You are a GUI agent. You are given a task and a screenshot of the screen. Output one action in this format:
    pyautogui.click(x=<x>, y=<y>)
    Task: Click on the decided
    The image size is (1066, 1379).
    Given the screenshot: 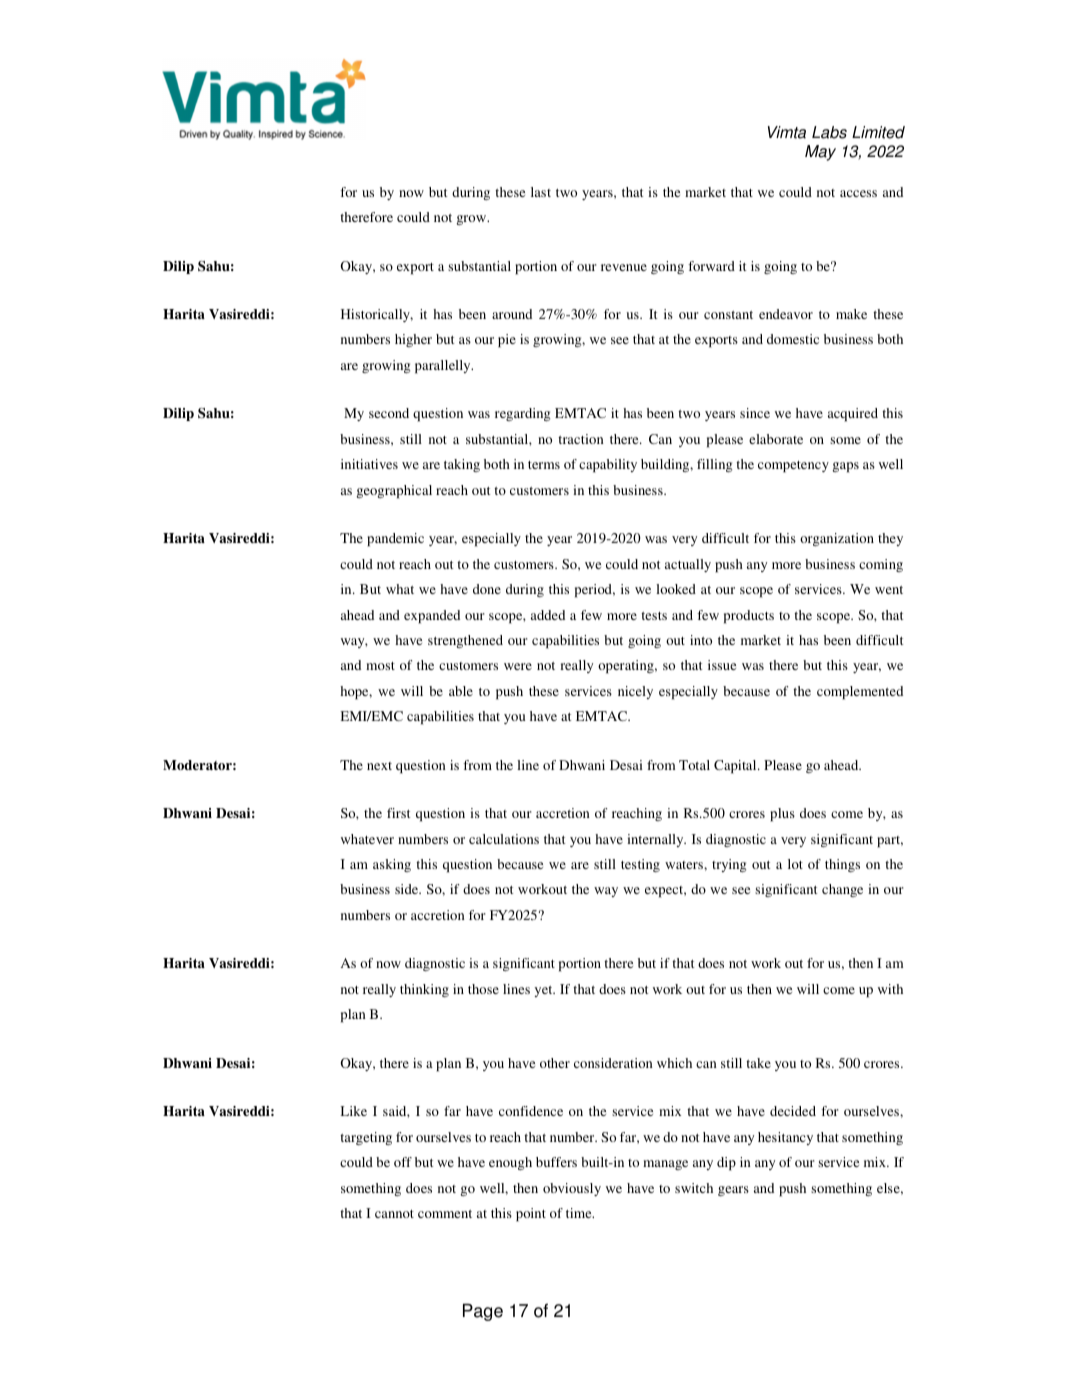 What is the action you would take?
    pyautogui.click(x=793, y=1111)
